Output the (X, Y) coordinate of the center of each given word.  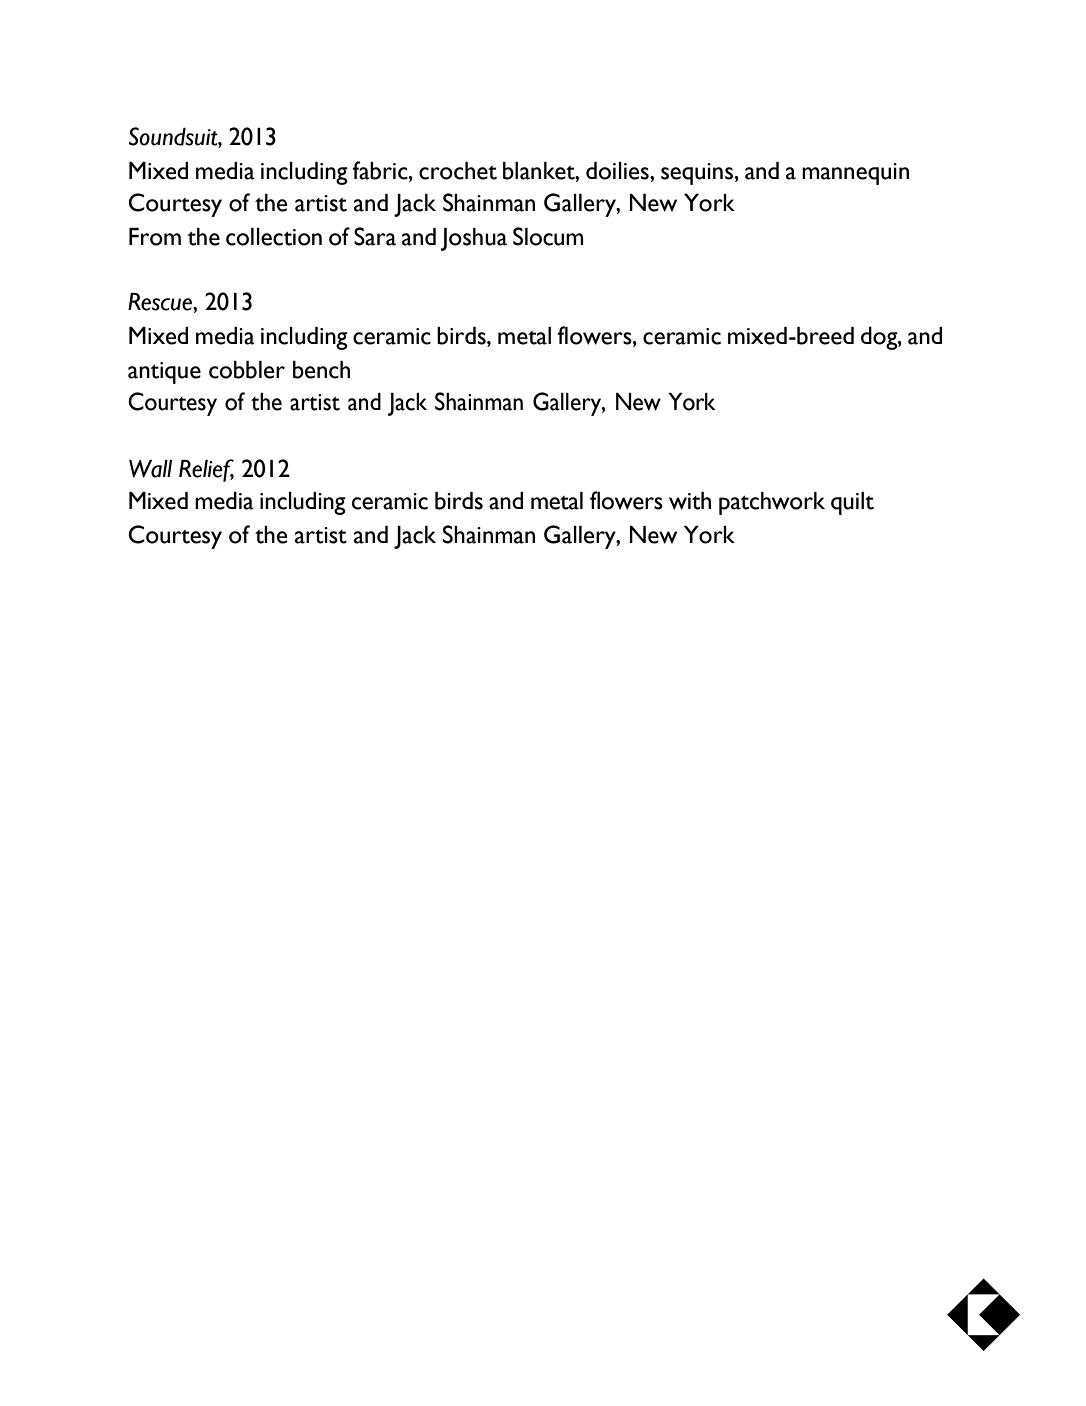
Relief (206, 470)
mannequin (855, 174)
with (690, 501)
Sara (375, 236)
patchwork (772, 503)
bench (321, 370)
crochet (458, 171)
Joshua (474, 239)
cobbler (247, 370)
